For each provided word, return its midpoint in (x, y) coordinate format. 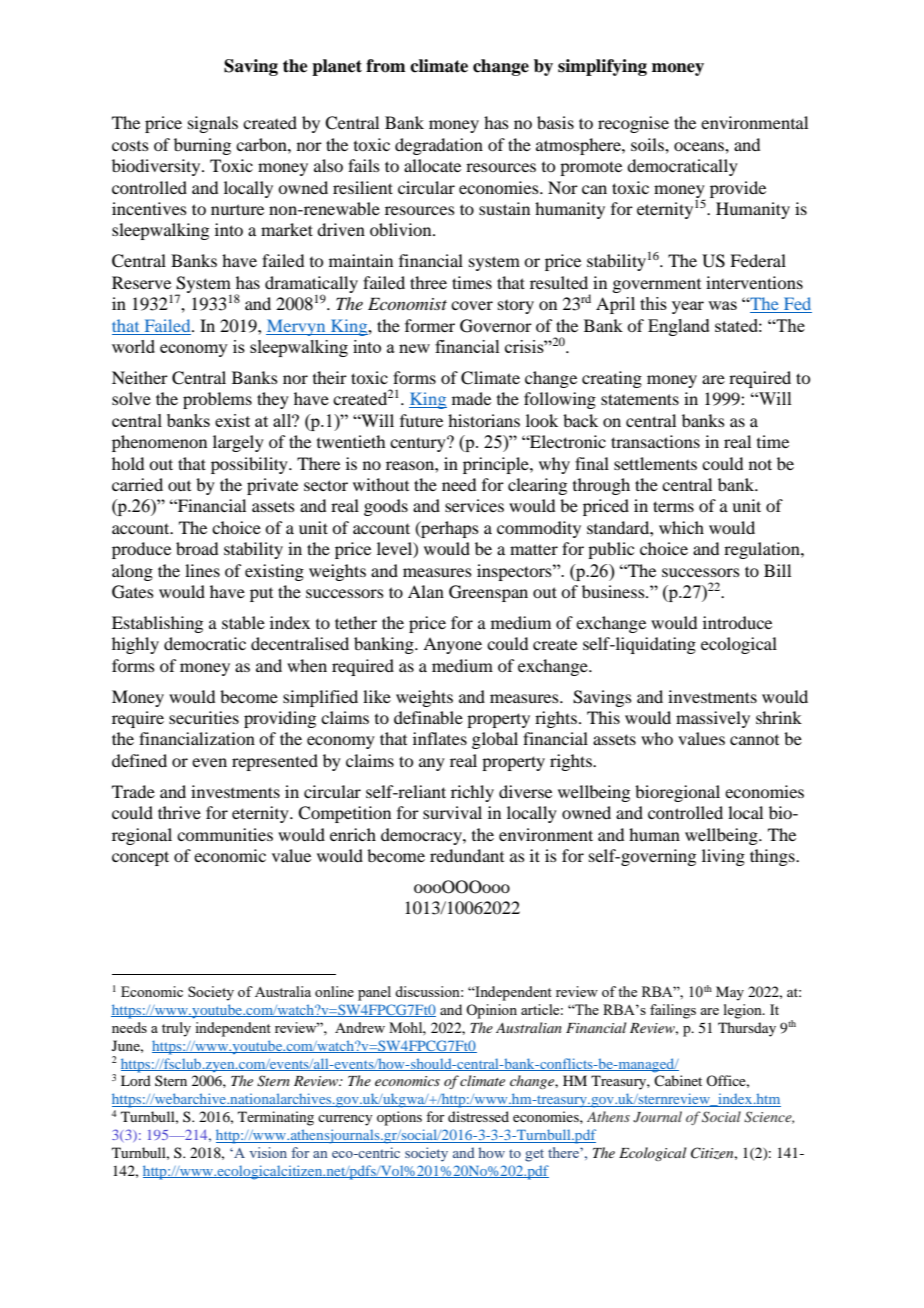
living (723, 857)
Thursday (747, 1029)
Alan (426, 591)
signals (213, 124)
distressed (478, 1116)
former (430, 325)
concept (140, 858)
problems (217, 400)
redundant (467, 855)
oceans (700, 146)
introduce (737, 622)
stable (243, 622)
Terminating (276, 1118)
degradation (439, 146)
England (679, 327)
